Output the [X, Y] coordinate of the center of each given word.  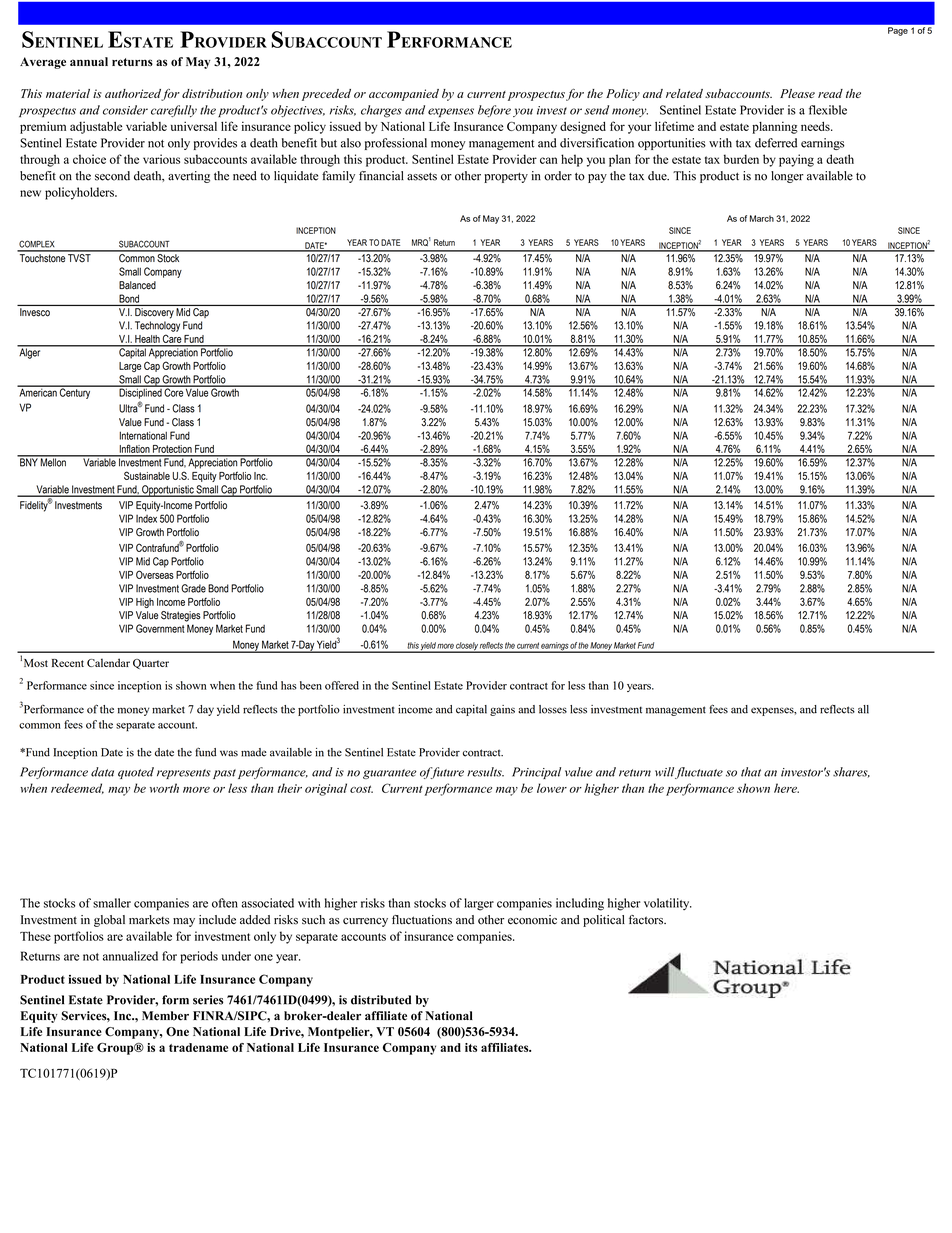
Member [165, 1016]
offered [342, 685]
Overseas [155, 574]
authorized [133, 95]
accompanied [404, 95]
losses [553, 709]
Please [797, 93]
